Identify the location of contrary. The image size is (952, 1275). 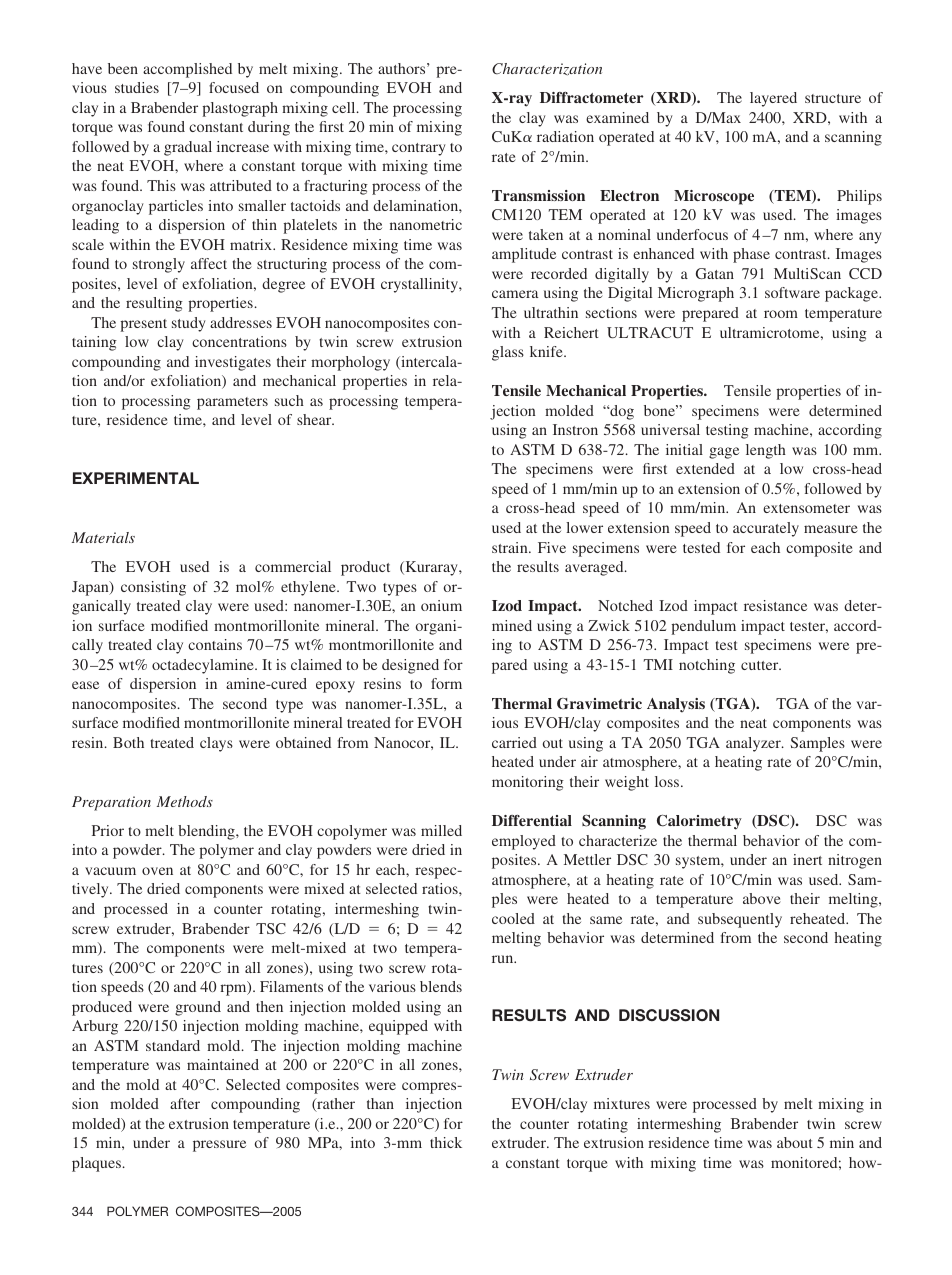
(419, 149).
